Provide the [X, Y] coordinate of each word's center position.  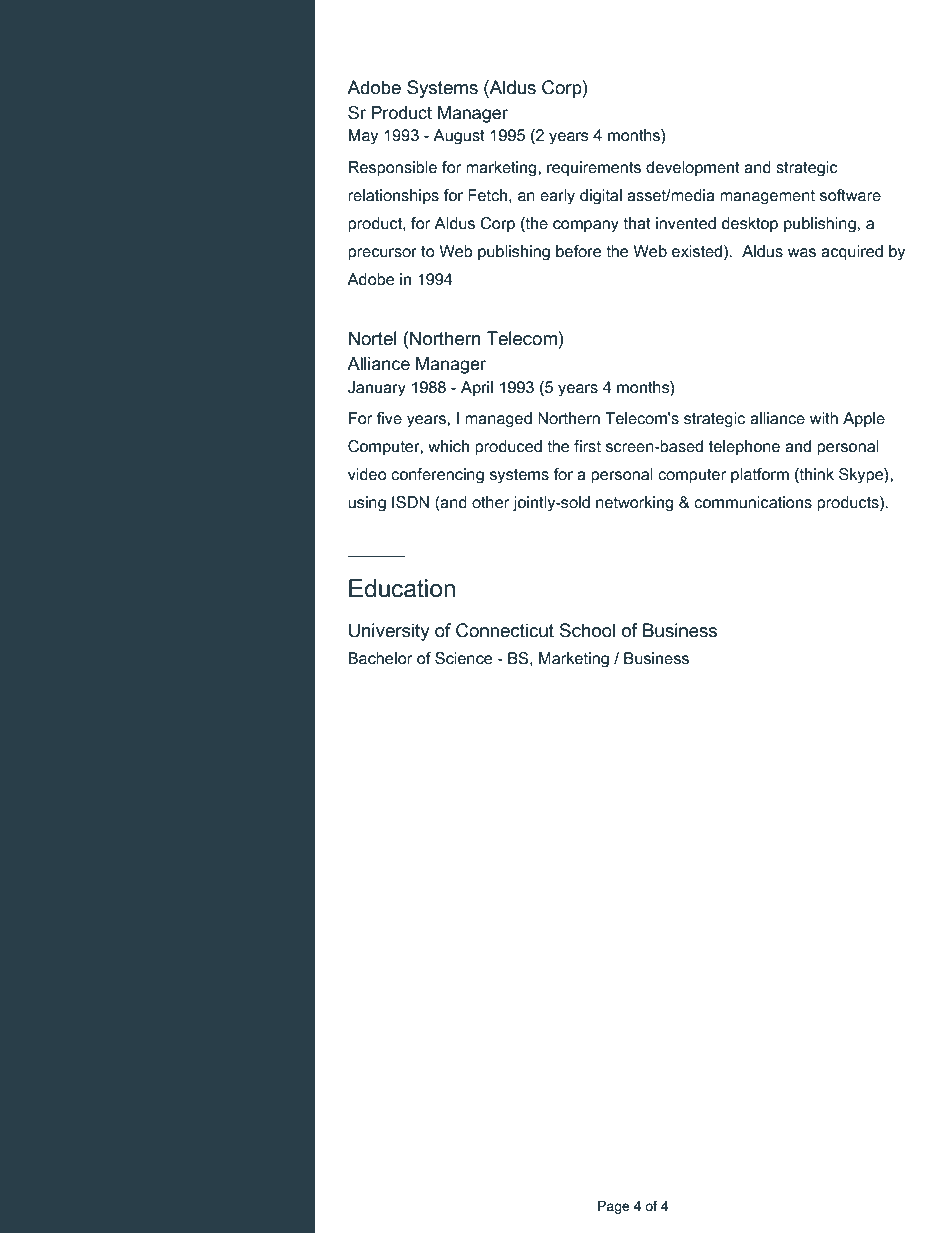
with [824, 418]
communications [753, 502]
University [389, 632]
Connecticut [505, 630]
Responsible [393, 169]
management [767, 197]
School [587, 630]
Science [463, 658]
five [389, 418]
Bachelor [380, 658]
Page [614, 1207]
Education [402, 588]
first [587, 446]
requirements [594, 169]
